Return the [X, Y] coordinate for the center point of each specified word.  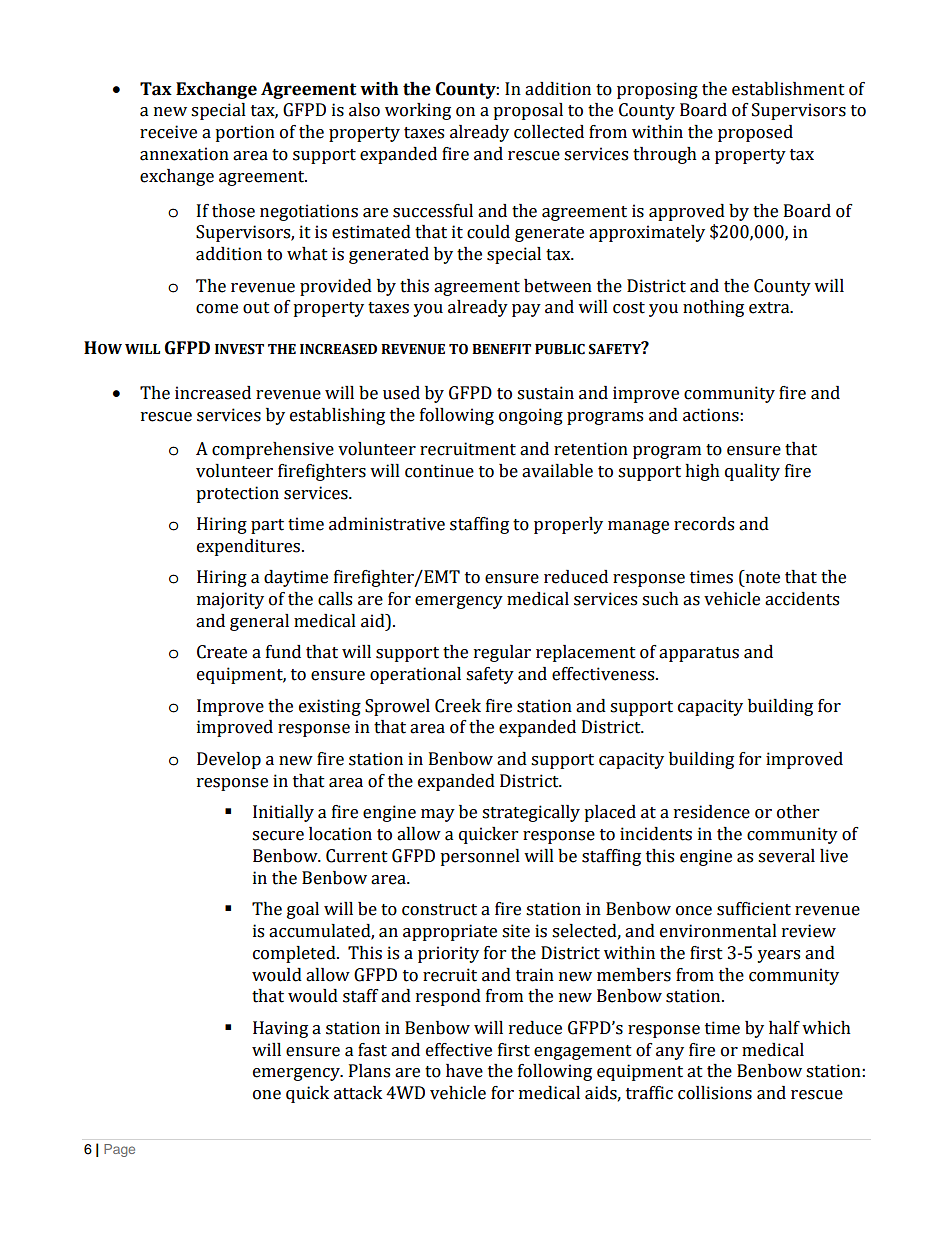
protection [237, 494]
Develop [229, 760]
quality [752, 472]
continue [439, 471]
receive [168, 132]
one [267, 1095]
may [438, 815]
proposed [755, 133]
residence [712, 812]
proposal [528, 111]
